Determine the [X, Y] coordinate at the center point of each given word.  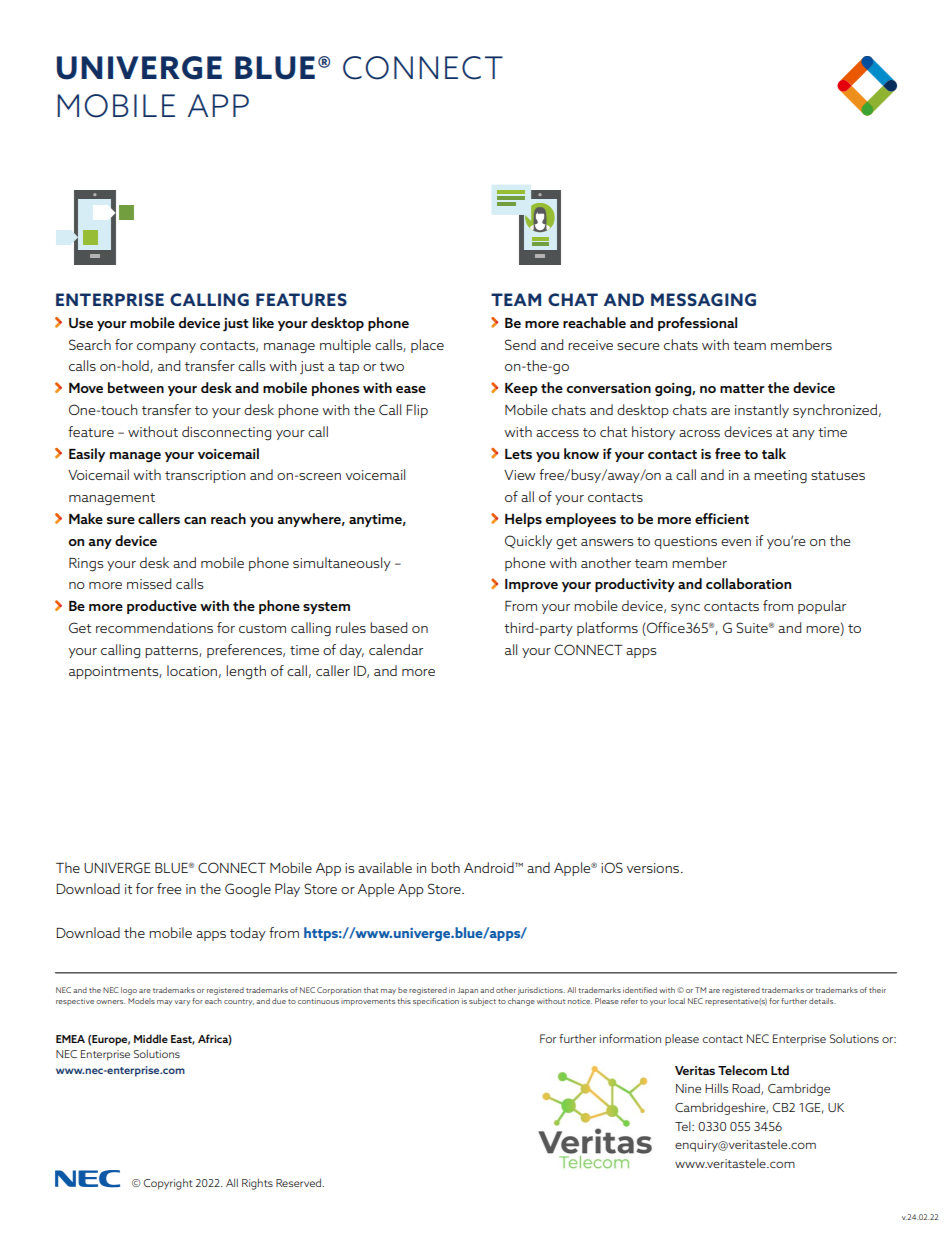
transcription [205, 476]
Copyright [168, 1184]
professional [697, 324]
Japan [467, 991]
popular [822, 607]
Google [248, 890]
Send [520, 344]
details [822, 1001]
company [166, 348]
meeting [780, 477]
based [388, 627]
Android [490, 867]
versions [654, 868]
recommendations [154, 627]
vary [182, 1003]
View [519, 475]
